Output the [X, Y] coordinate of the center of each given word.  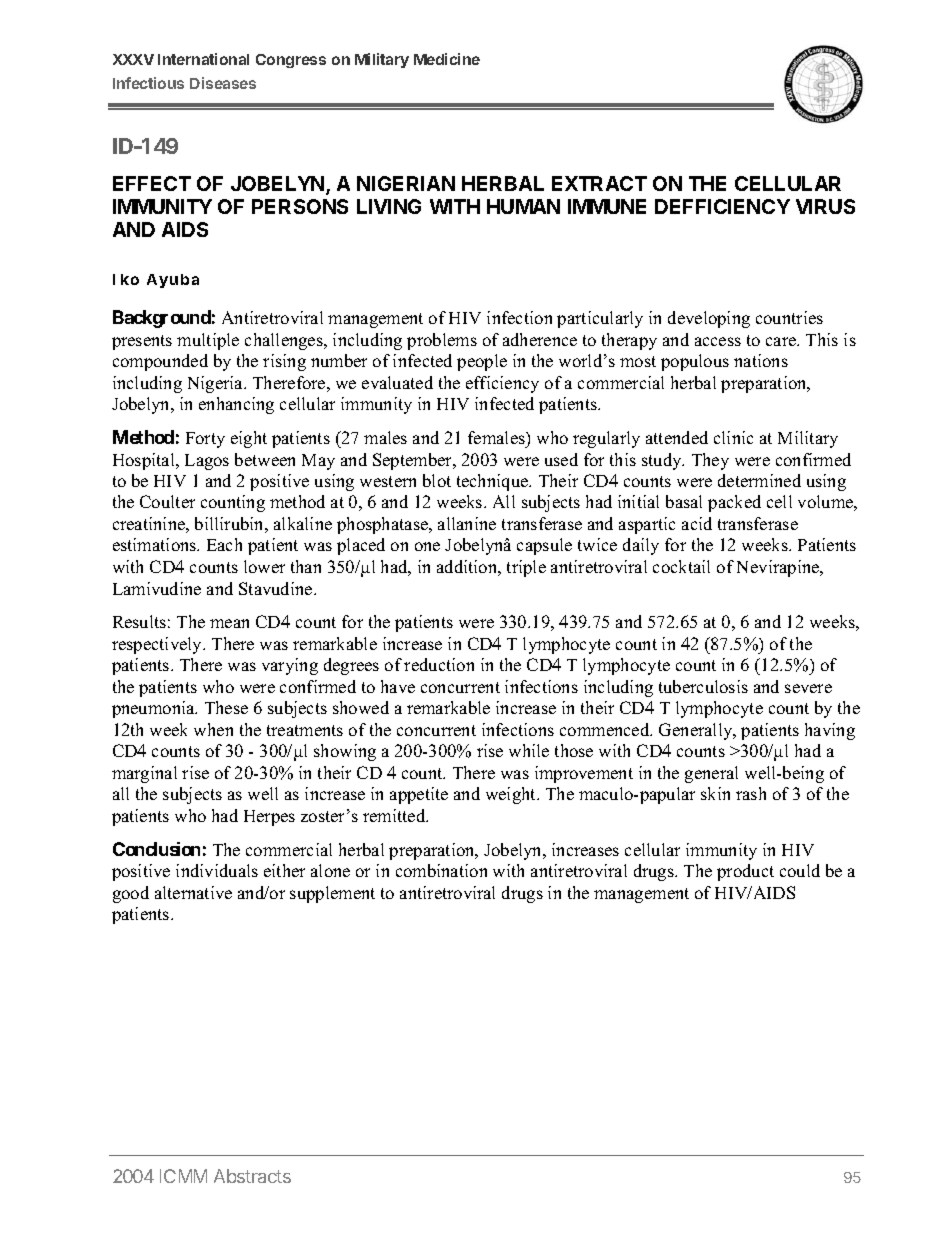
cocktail [681, 566]
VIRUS [825, 206]
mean [229, 623]
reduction [439, 664]
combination [441, 870]
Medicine [447, 59]
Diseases [223, 83]
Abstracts [252, 1176]
